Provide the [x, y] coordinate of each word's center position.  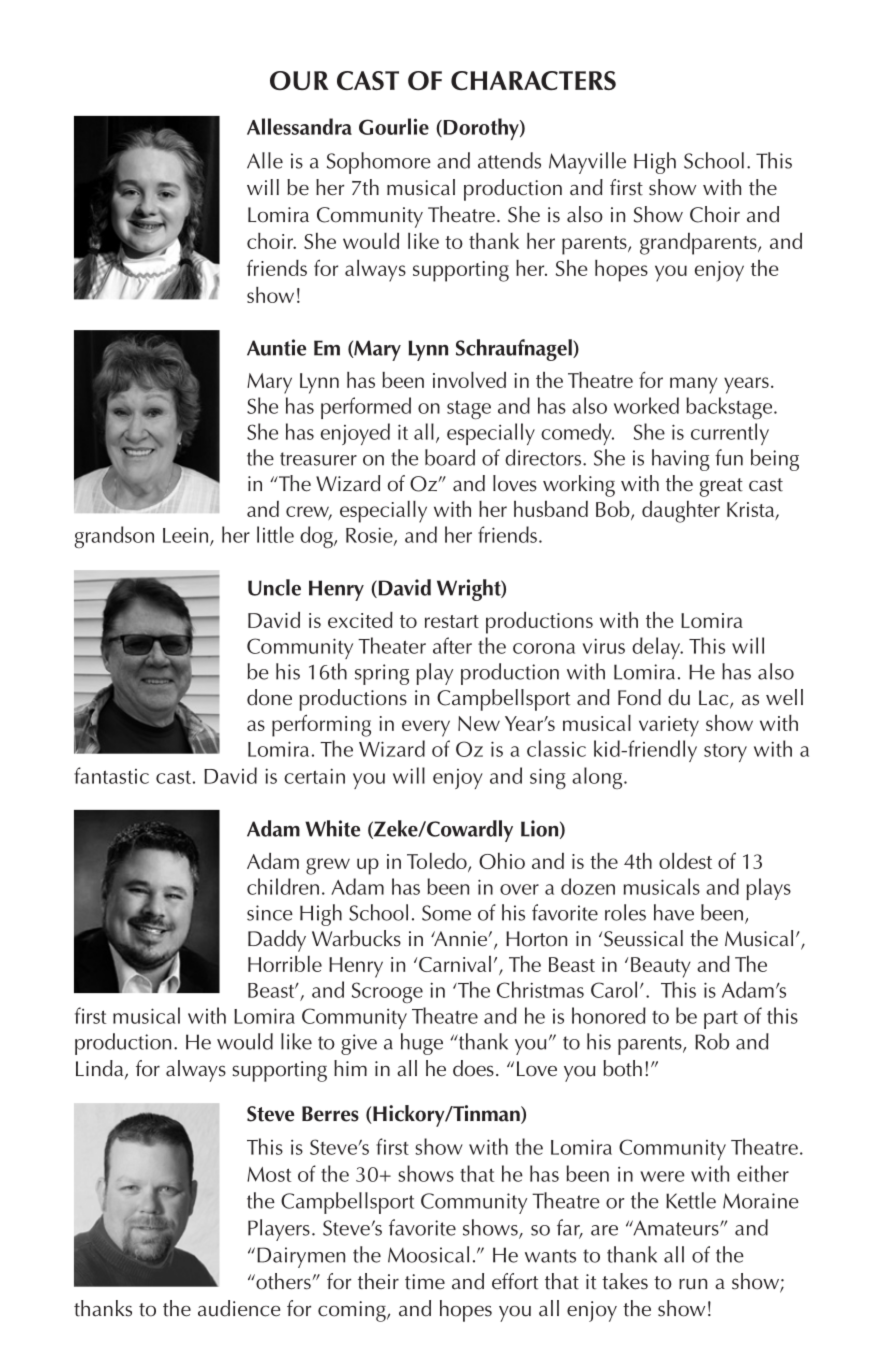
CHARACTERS [533, 80]
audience [239, 1308]
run [693, 1284]
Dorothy [481, 129]
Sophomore [379, 163]
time [425, 1282]
